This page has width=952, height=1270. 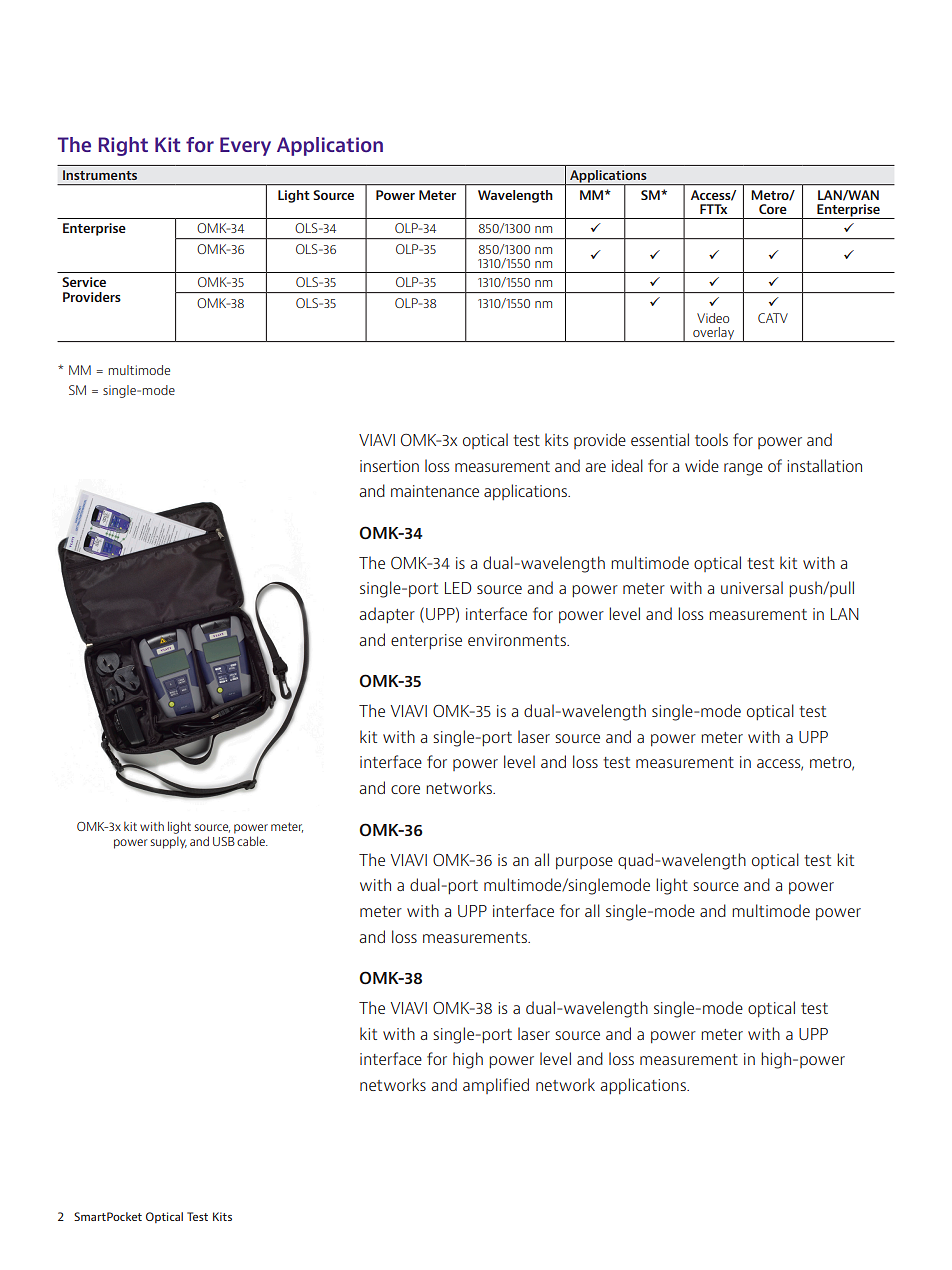 What do you see at coordinates (713, 318) in the page?
I see `Video` at bounding box center [713, 318].
